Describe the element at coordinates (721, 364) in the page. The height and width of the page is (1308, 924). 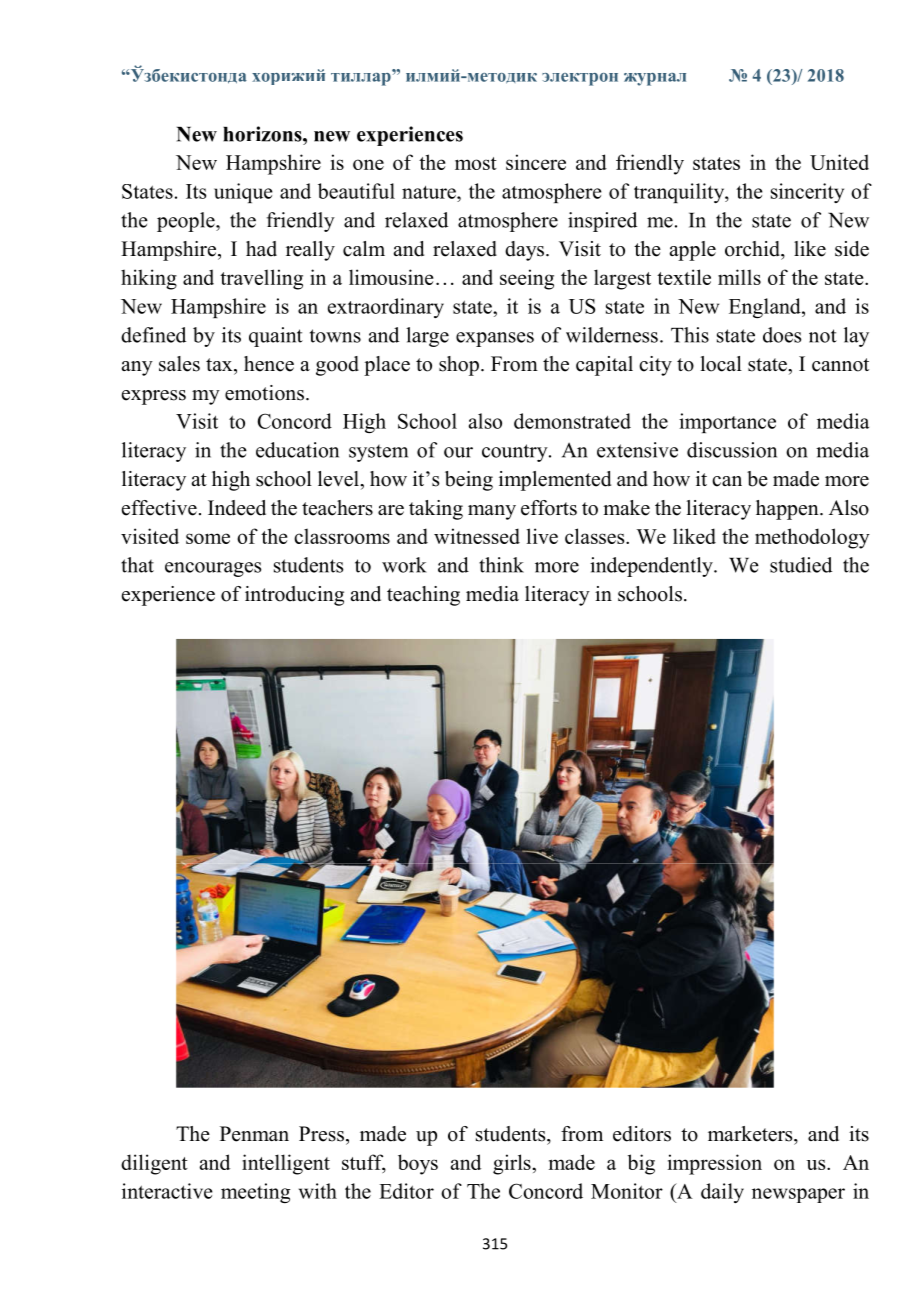
I see `local` at that location.
